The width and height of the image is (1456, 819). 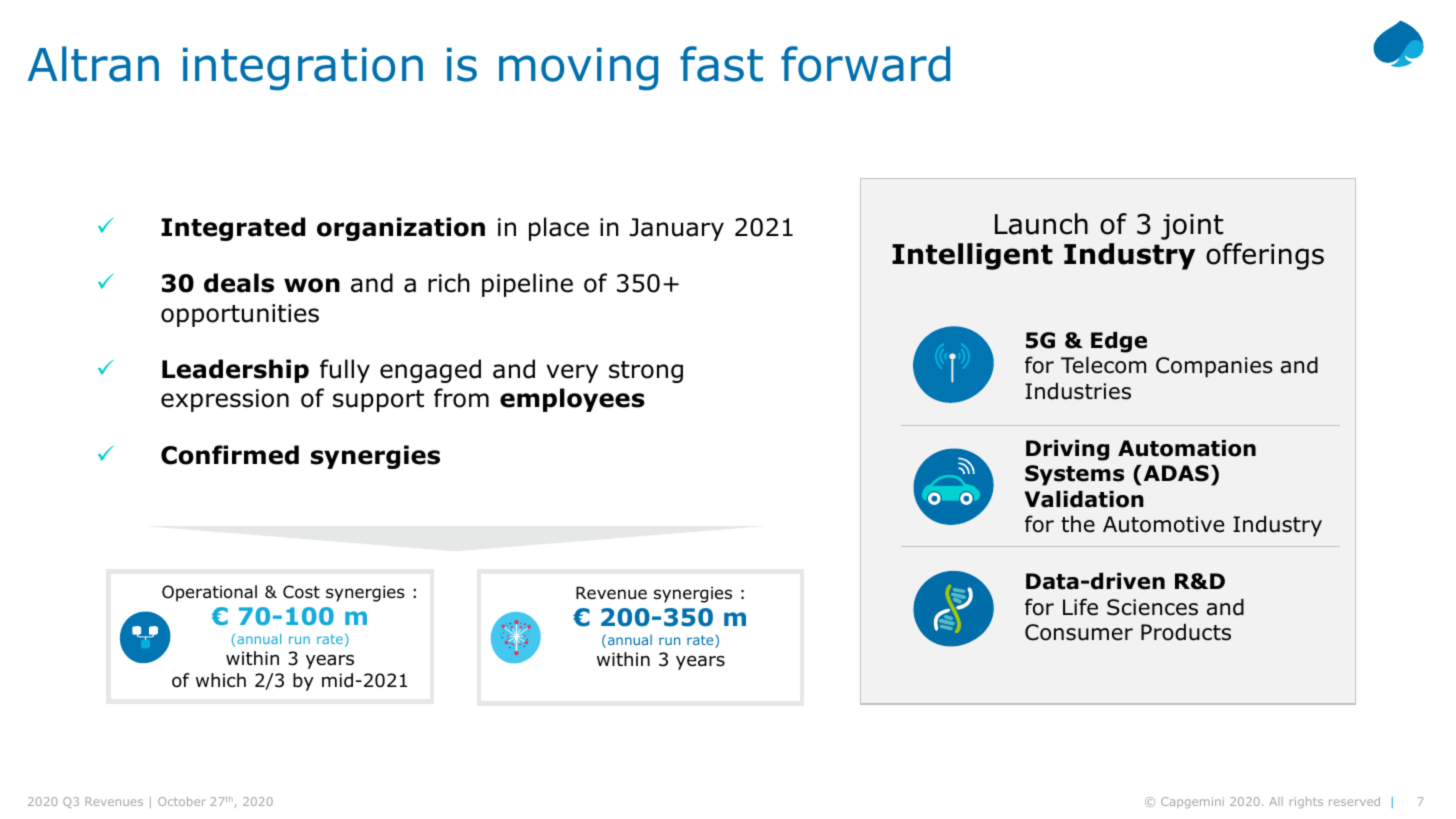 I want to click on integration, so click(x=303, y=69).
